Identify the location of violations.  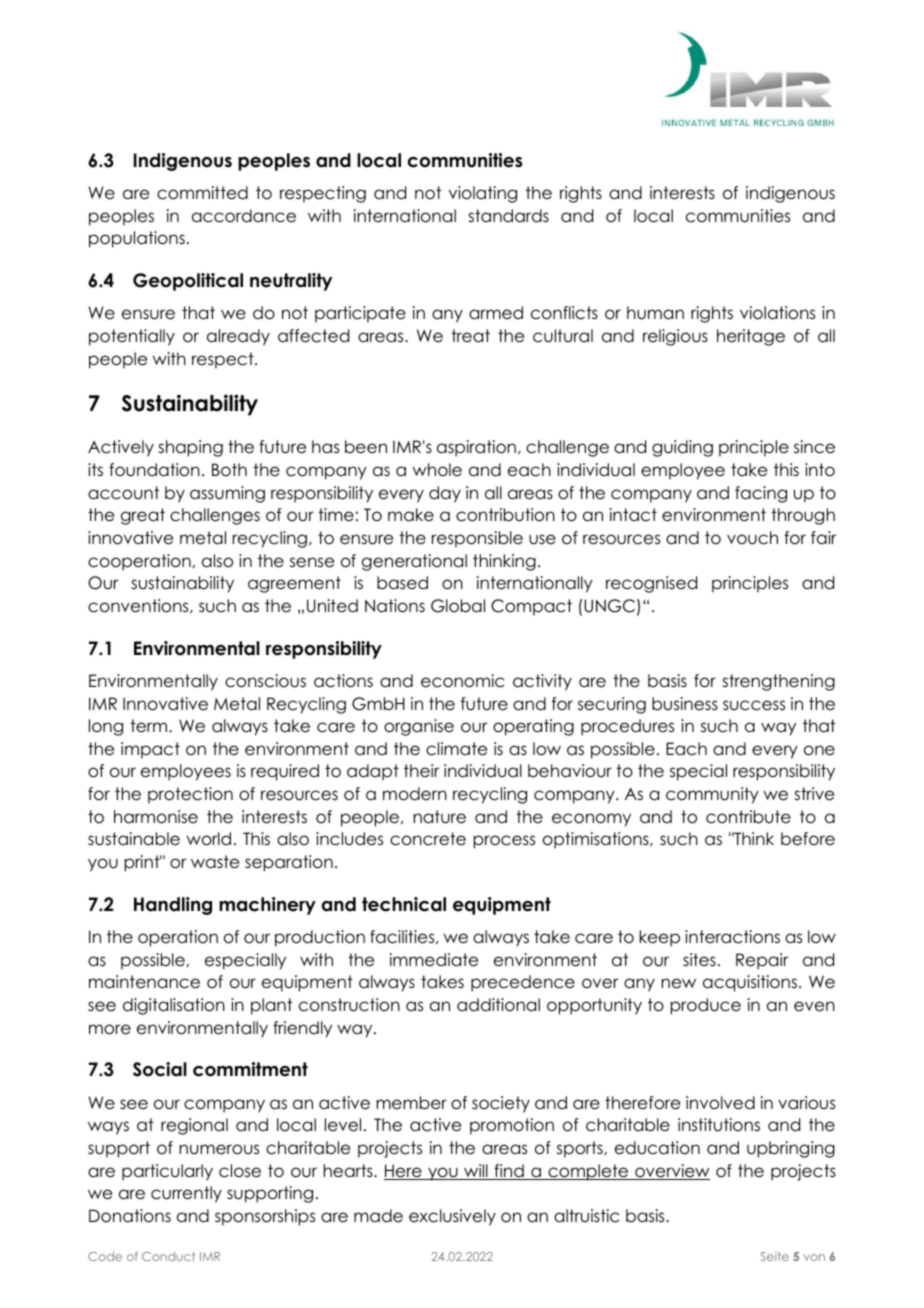
(777, 313).
